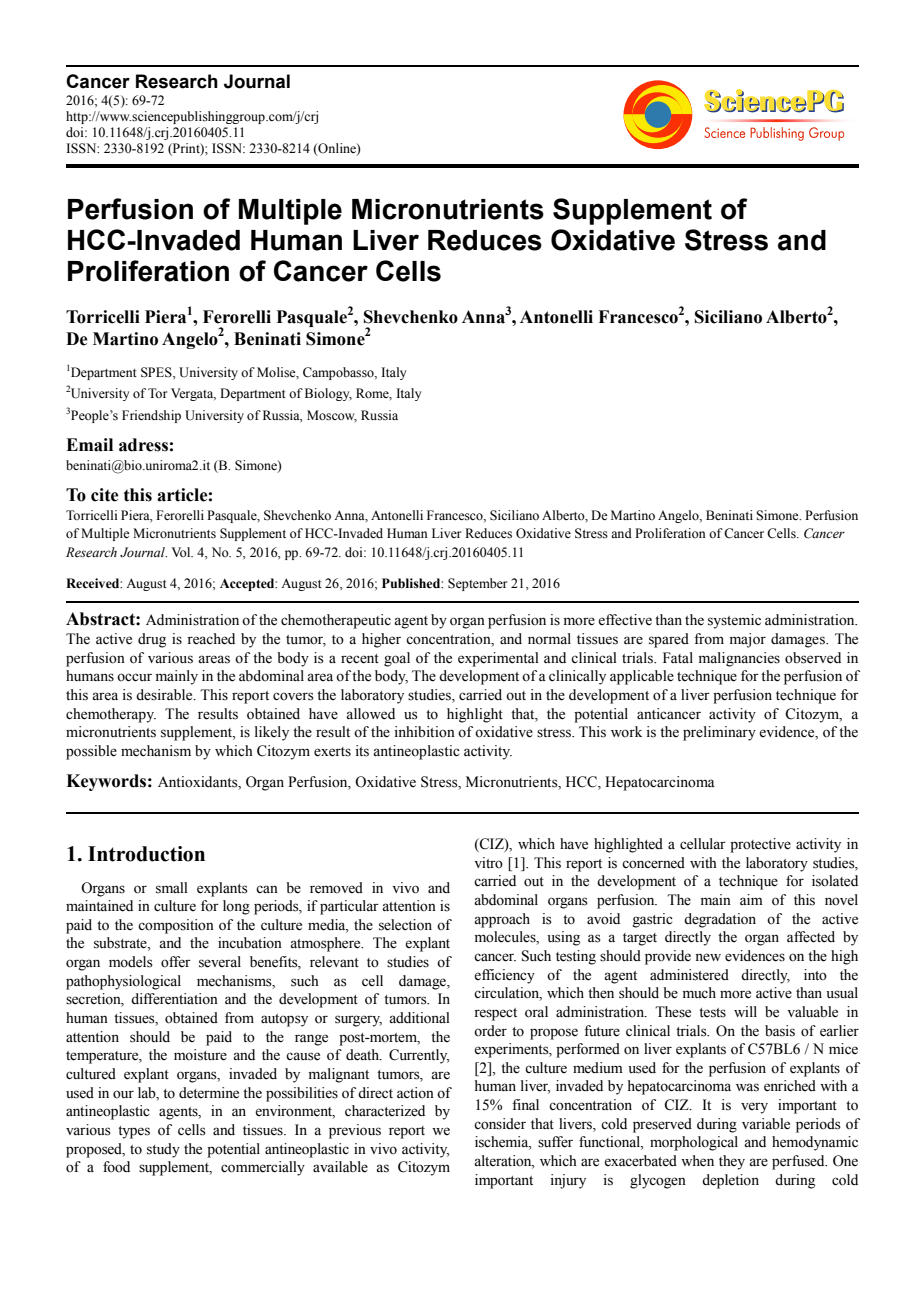 This document has height=1308, width=924. I want to click on aim, so click(751, 899).
